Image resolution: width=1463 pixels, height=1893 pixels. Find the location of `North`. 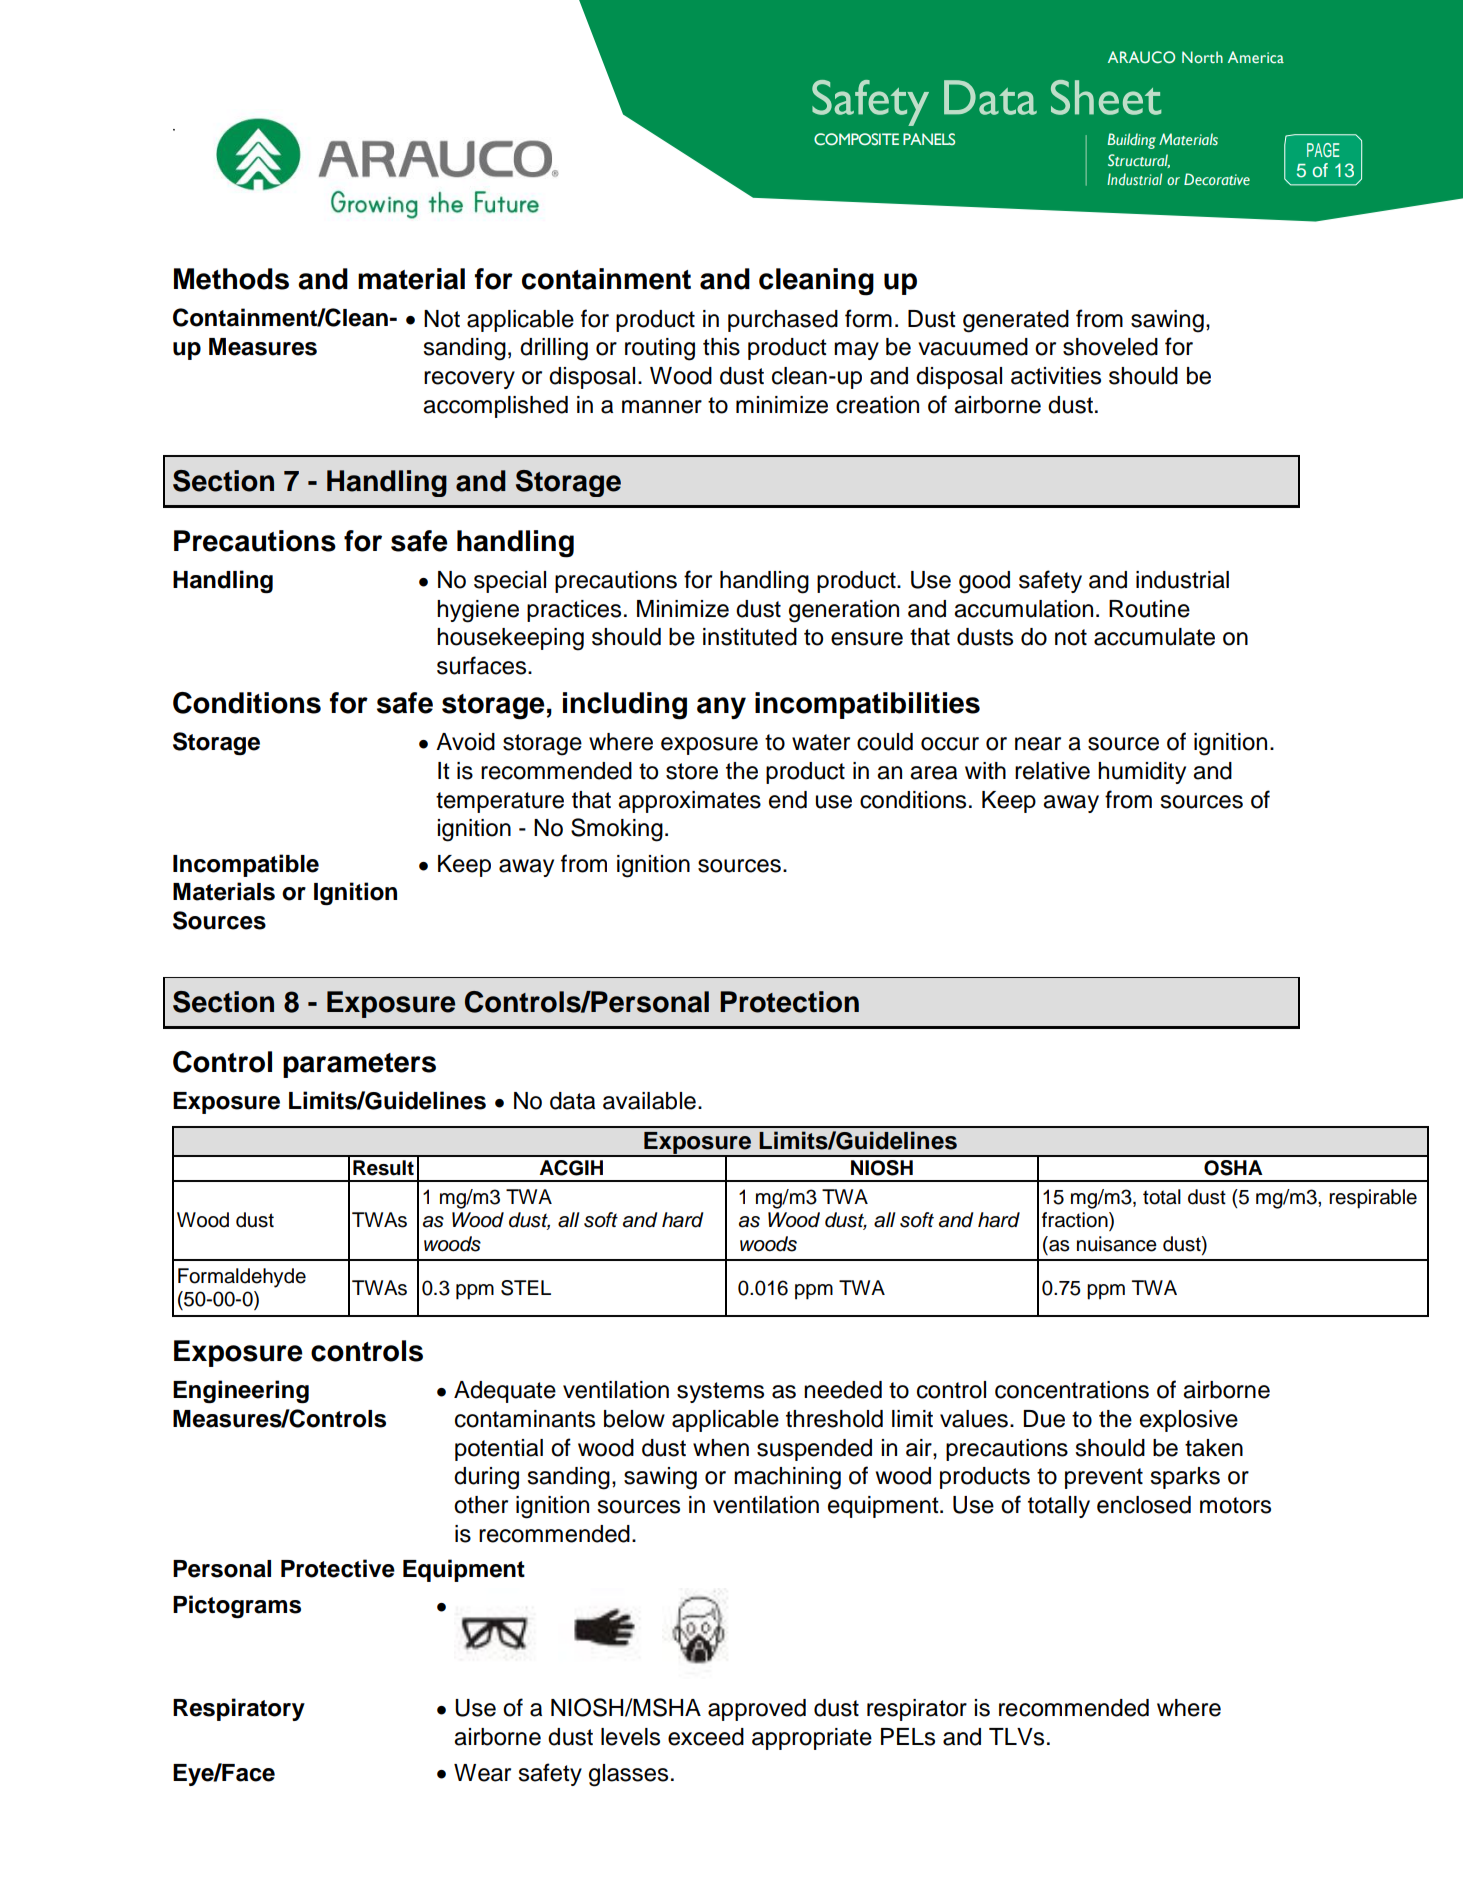

North is located at coordinates (1202, 57).
